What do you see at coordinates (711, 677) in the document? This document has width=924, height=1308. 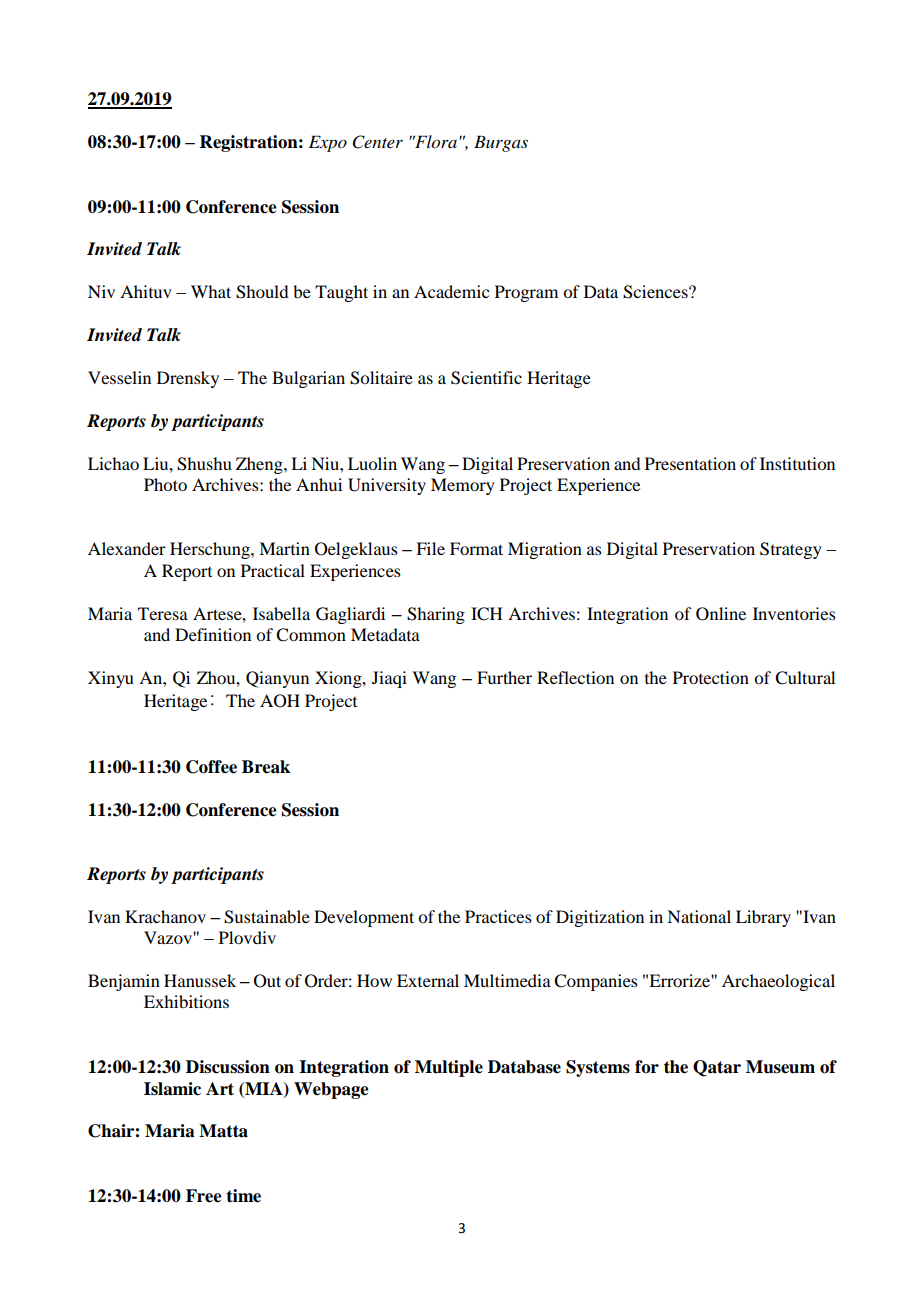 I see `Protection` at bounding box center [711, 677].
